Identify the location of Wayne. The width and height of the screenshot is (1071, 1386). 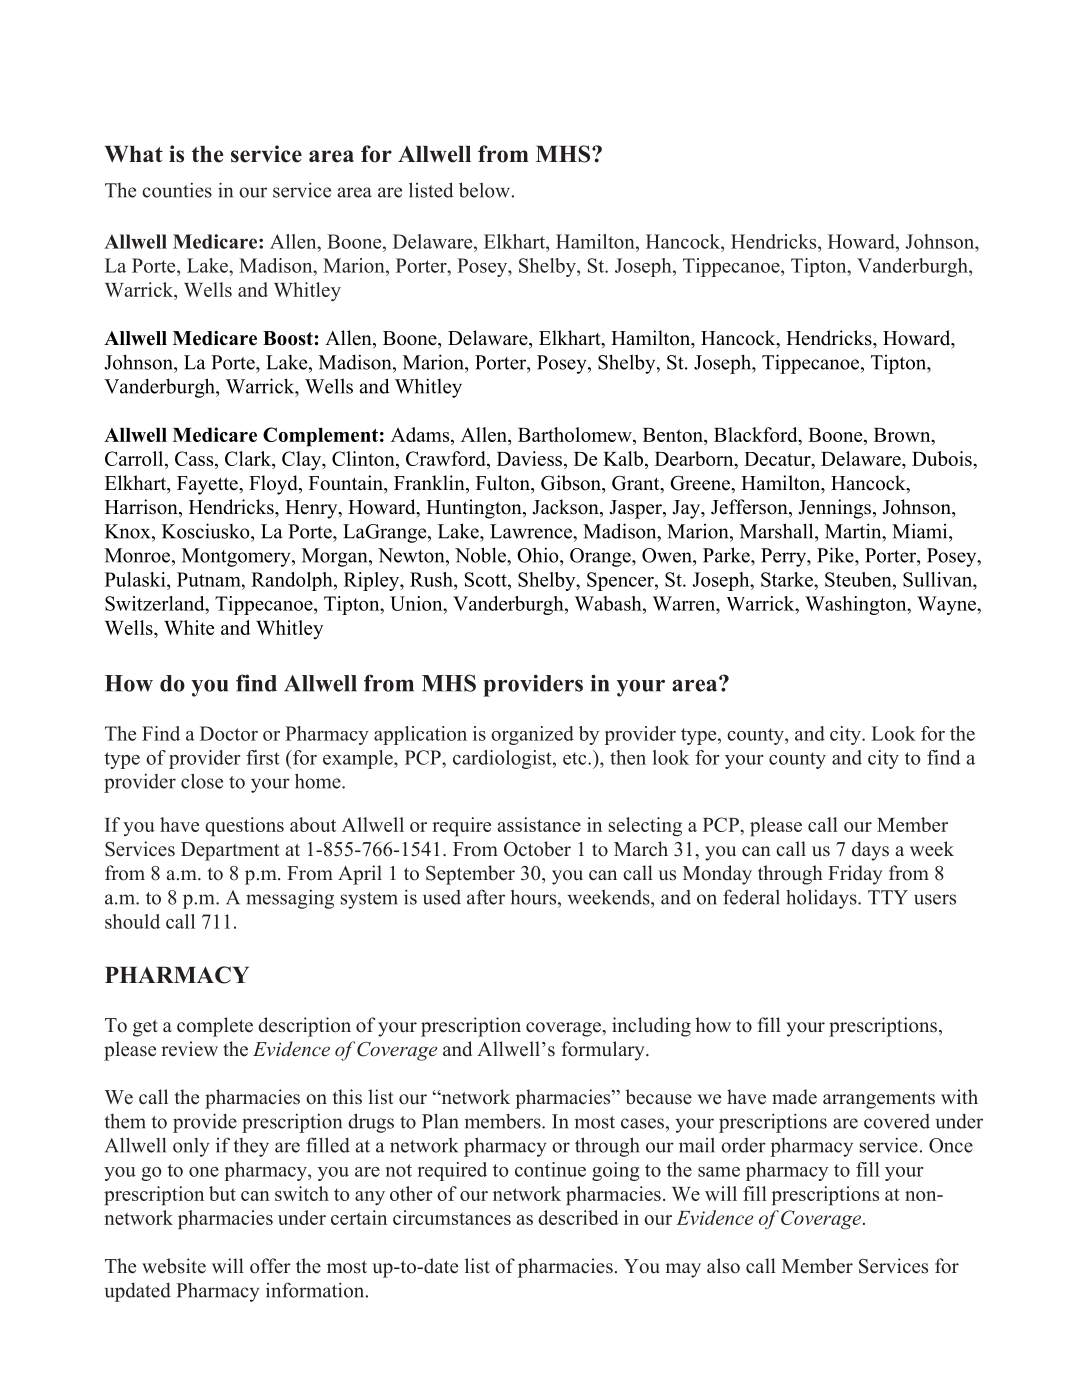
(947, 605).
